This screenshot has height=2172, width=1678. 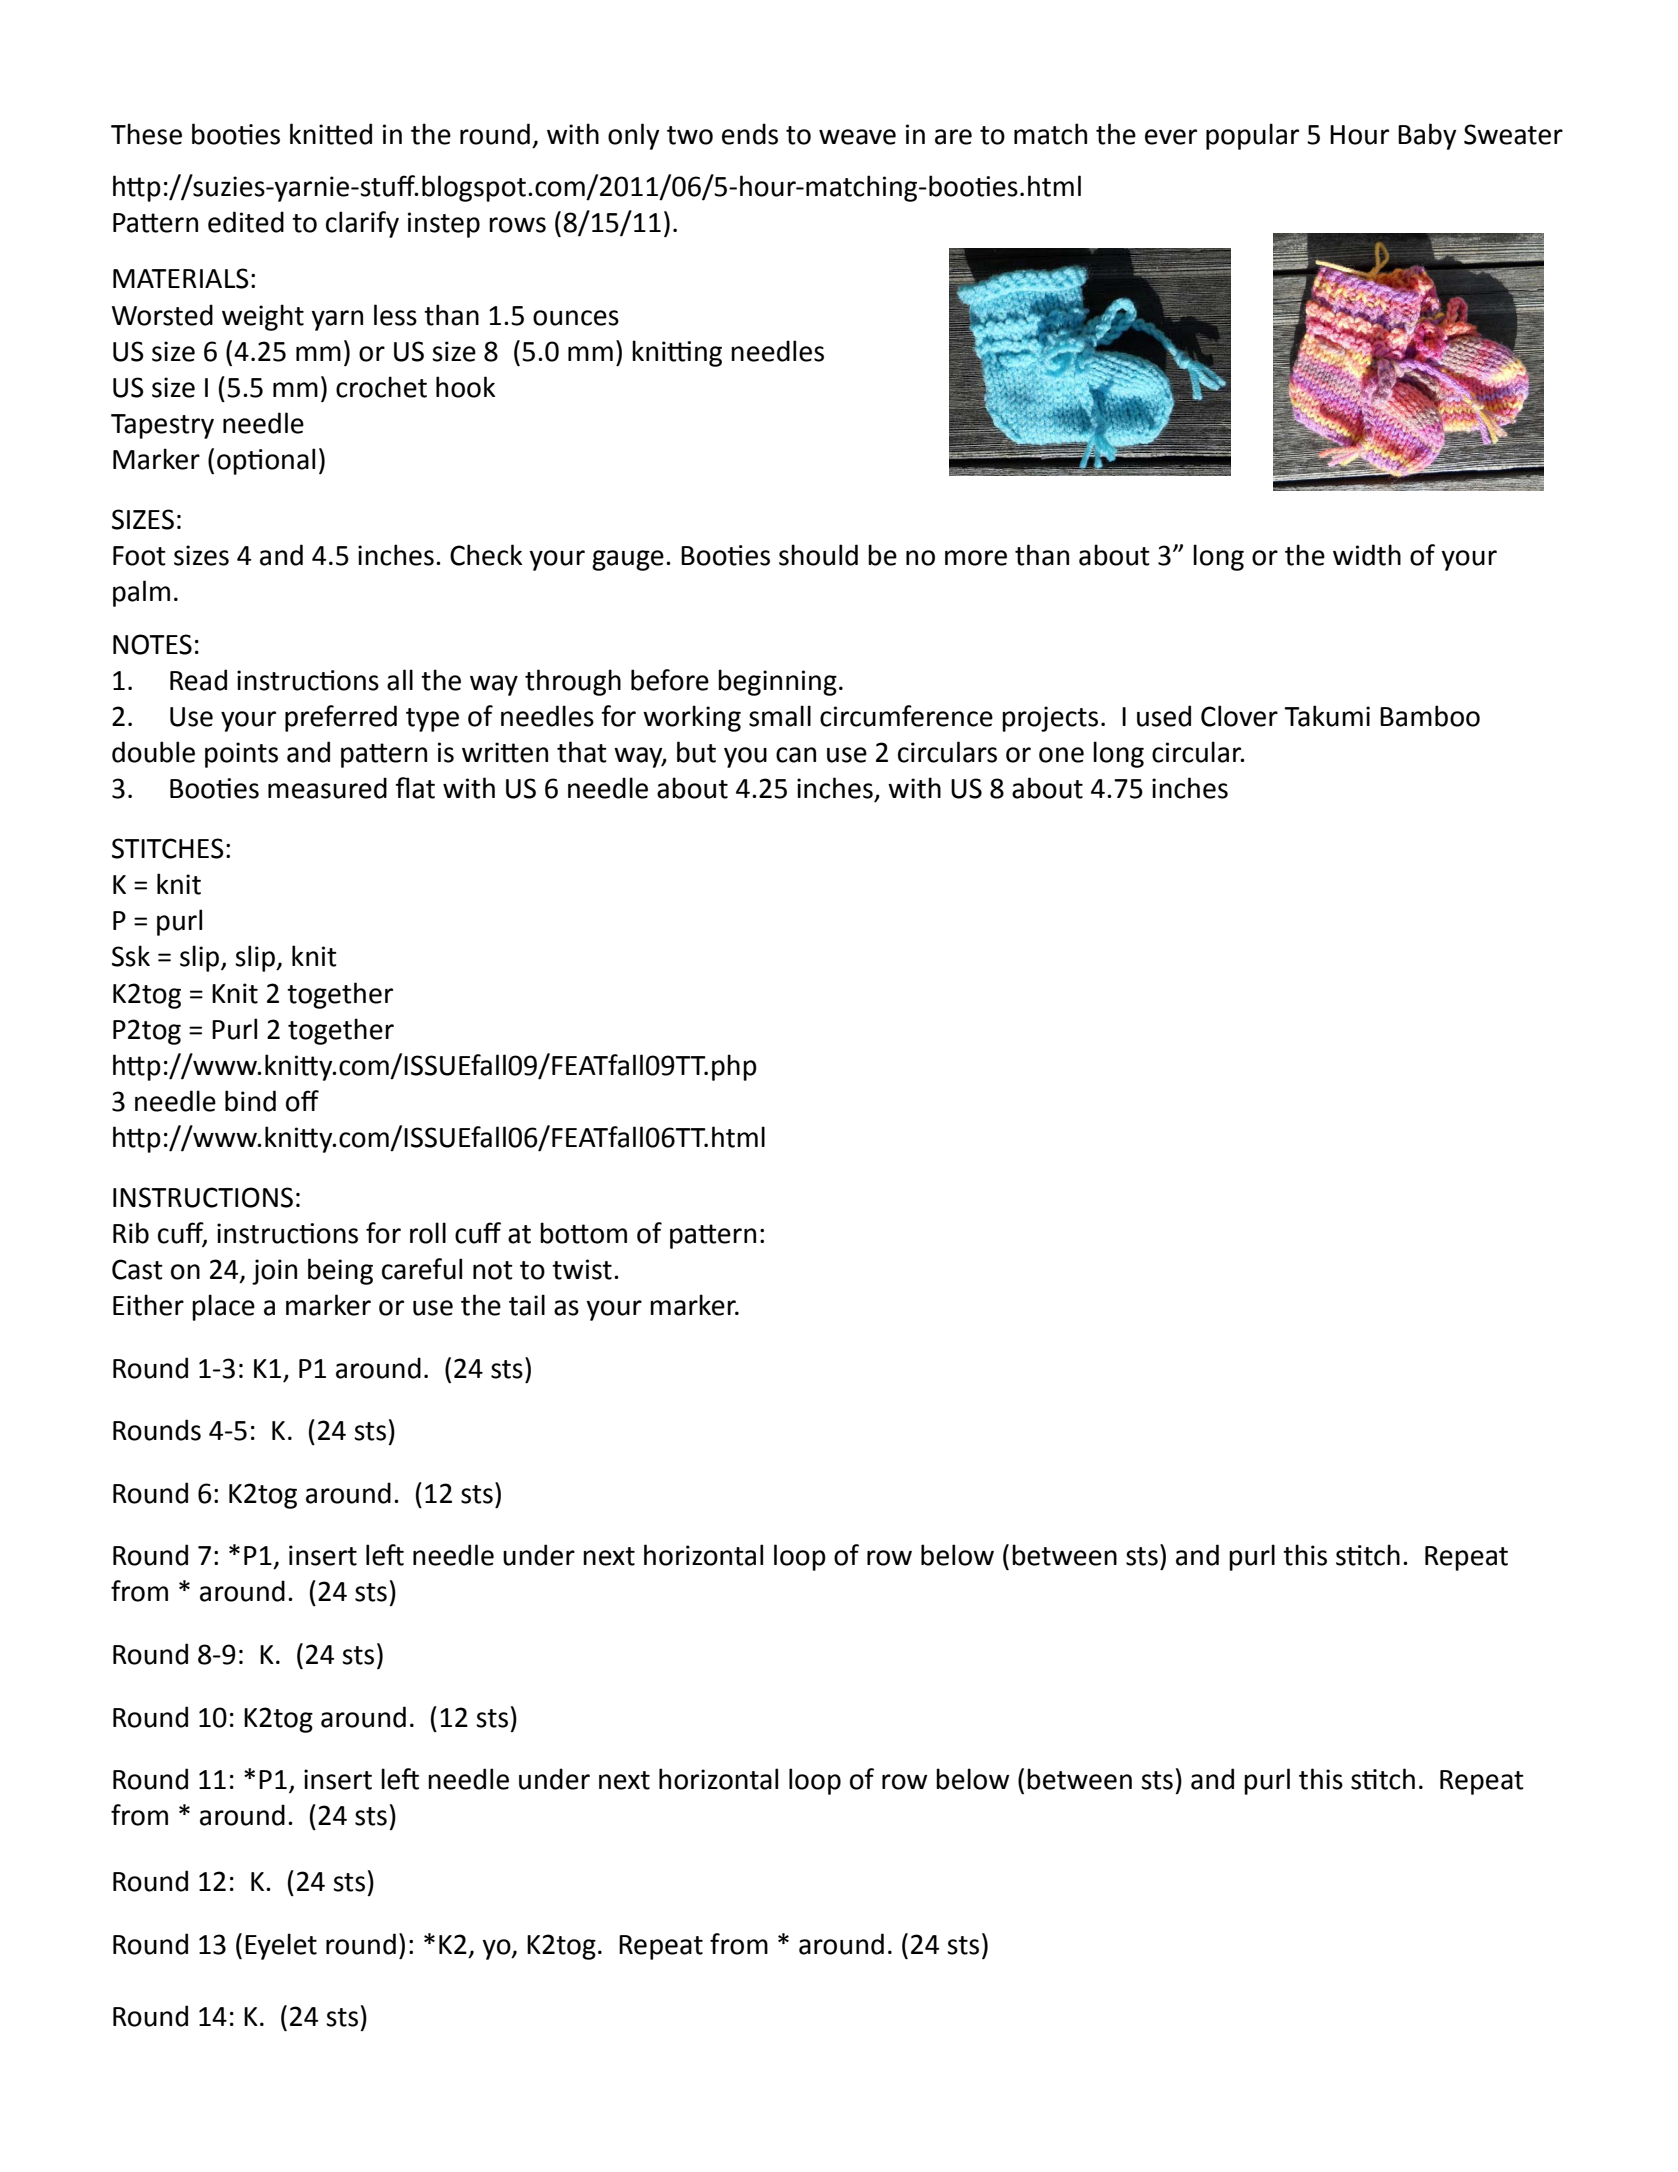 What do you see at coordinates (428, 1233) in the screenshot?
I see `roll` at bounding box center [428, 1233].
